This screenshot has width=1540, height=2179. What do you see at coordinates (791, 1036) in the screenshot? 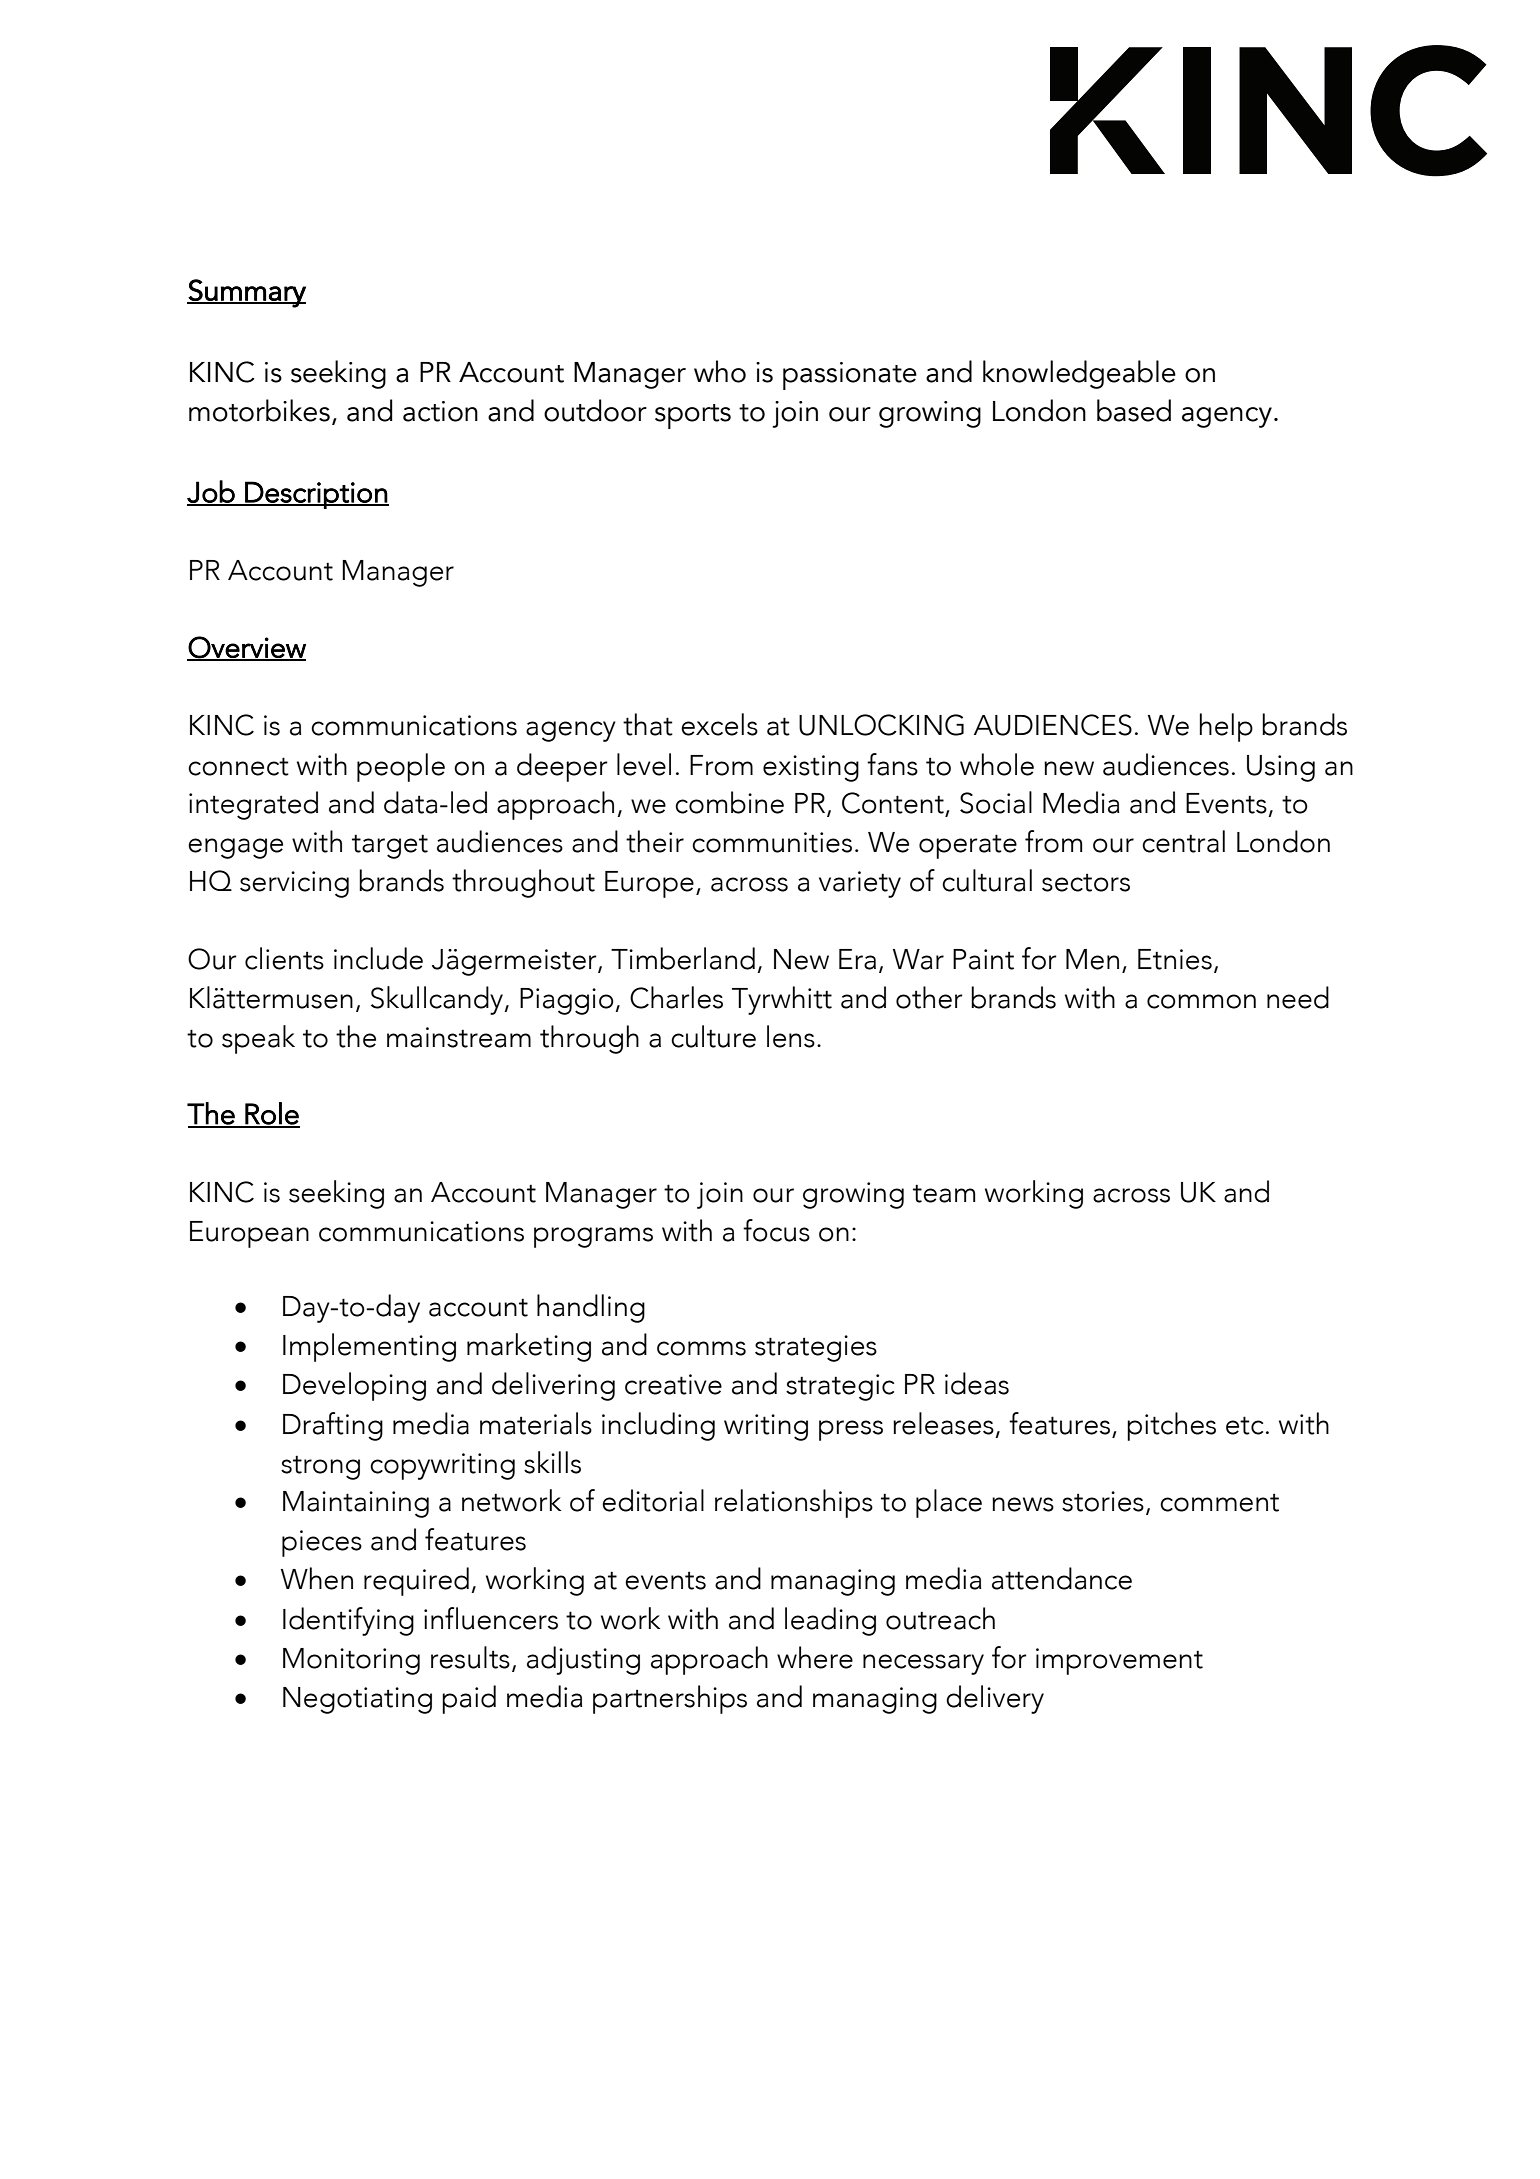
I see `lens` at bounding box center [791, 1036].
